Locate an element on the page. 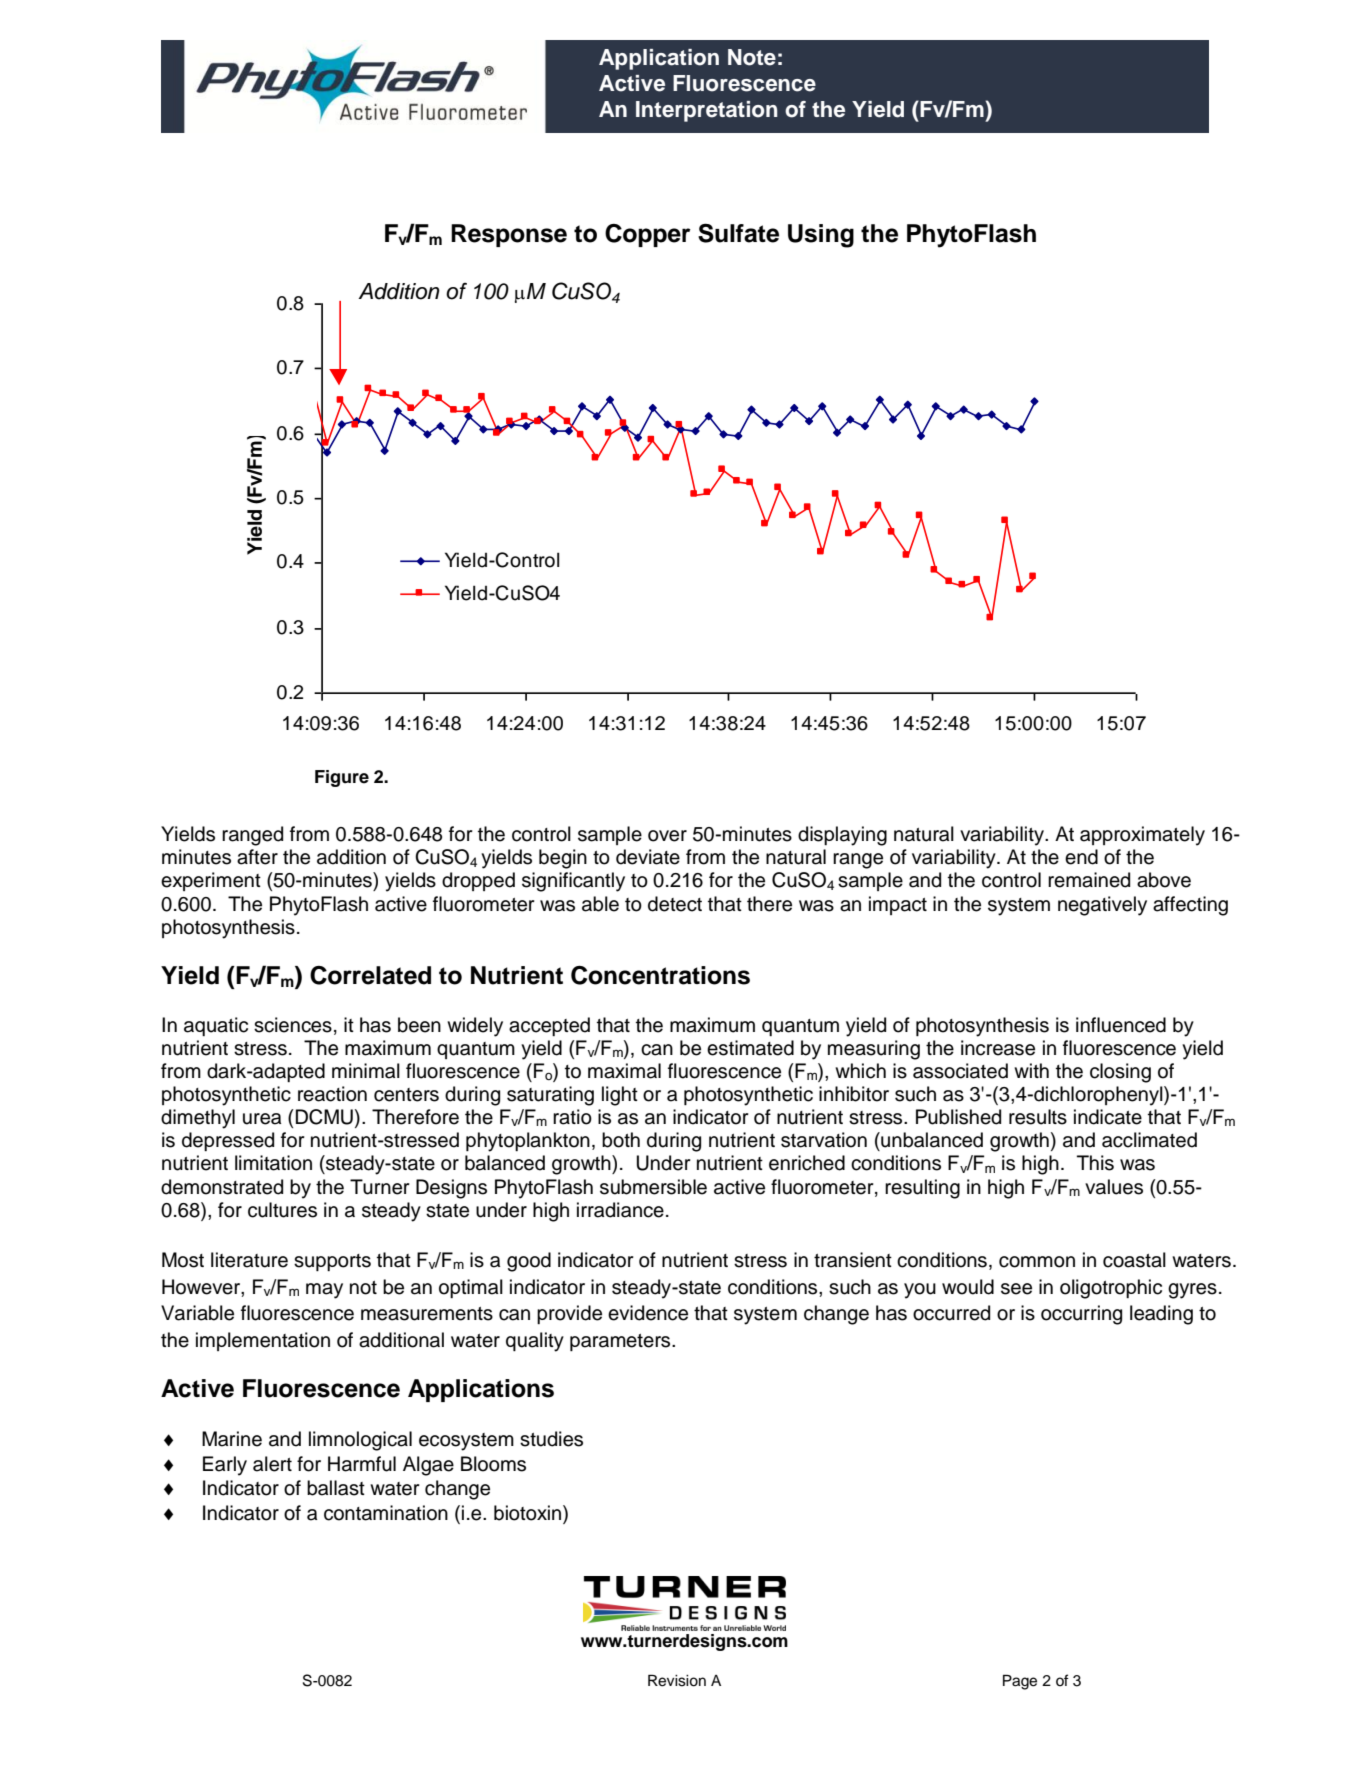 The image size is (1369, 1771). Response is located at coordinates (509, 235).
